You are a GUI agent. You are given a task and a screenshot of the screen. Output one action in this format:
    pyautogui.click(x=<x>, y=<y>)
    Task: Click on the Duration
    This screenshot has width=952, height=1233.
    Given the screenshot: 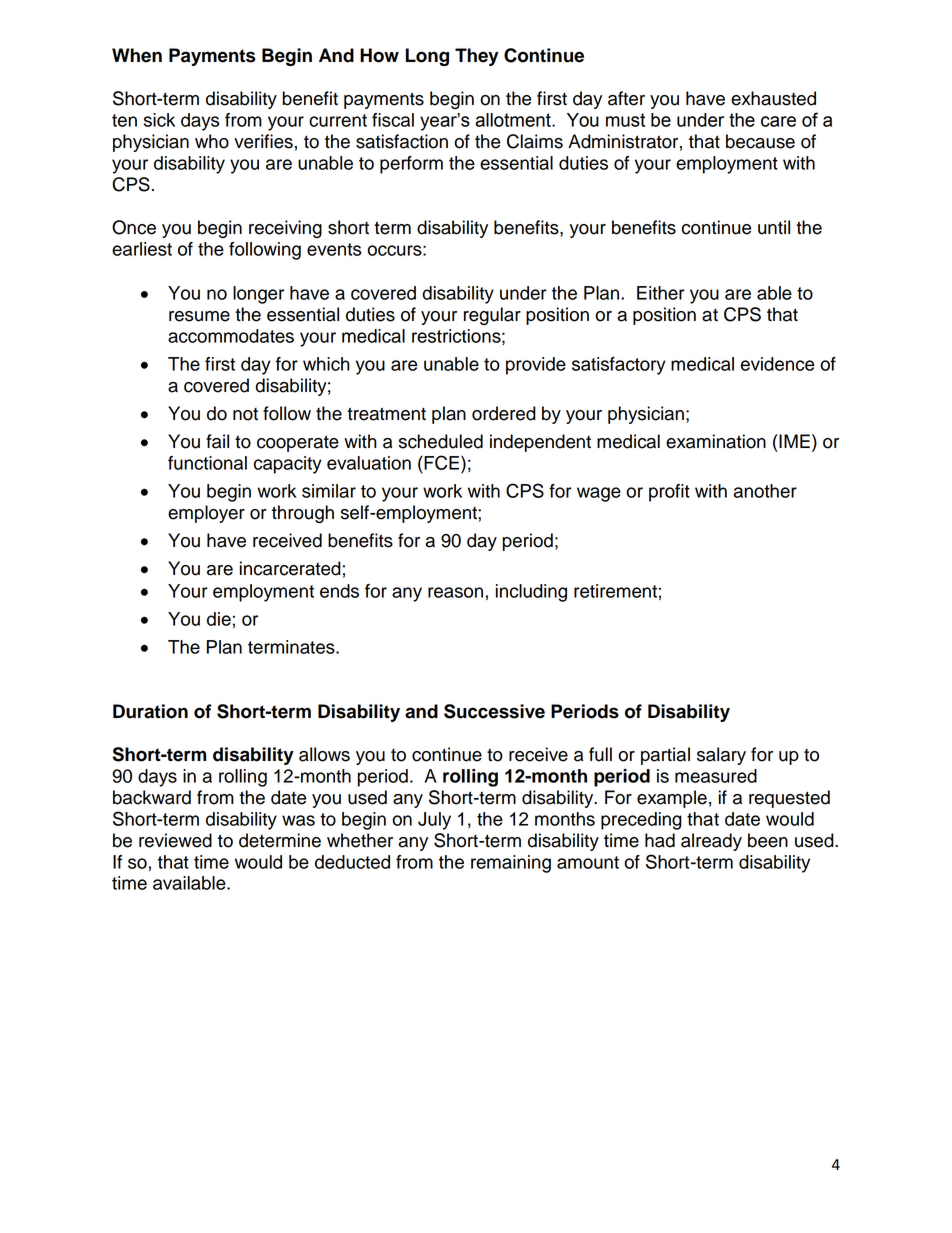 What is the action you would take?
    pyautogui.click(x=150, y=711)
